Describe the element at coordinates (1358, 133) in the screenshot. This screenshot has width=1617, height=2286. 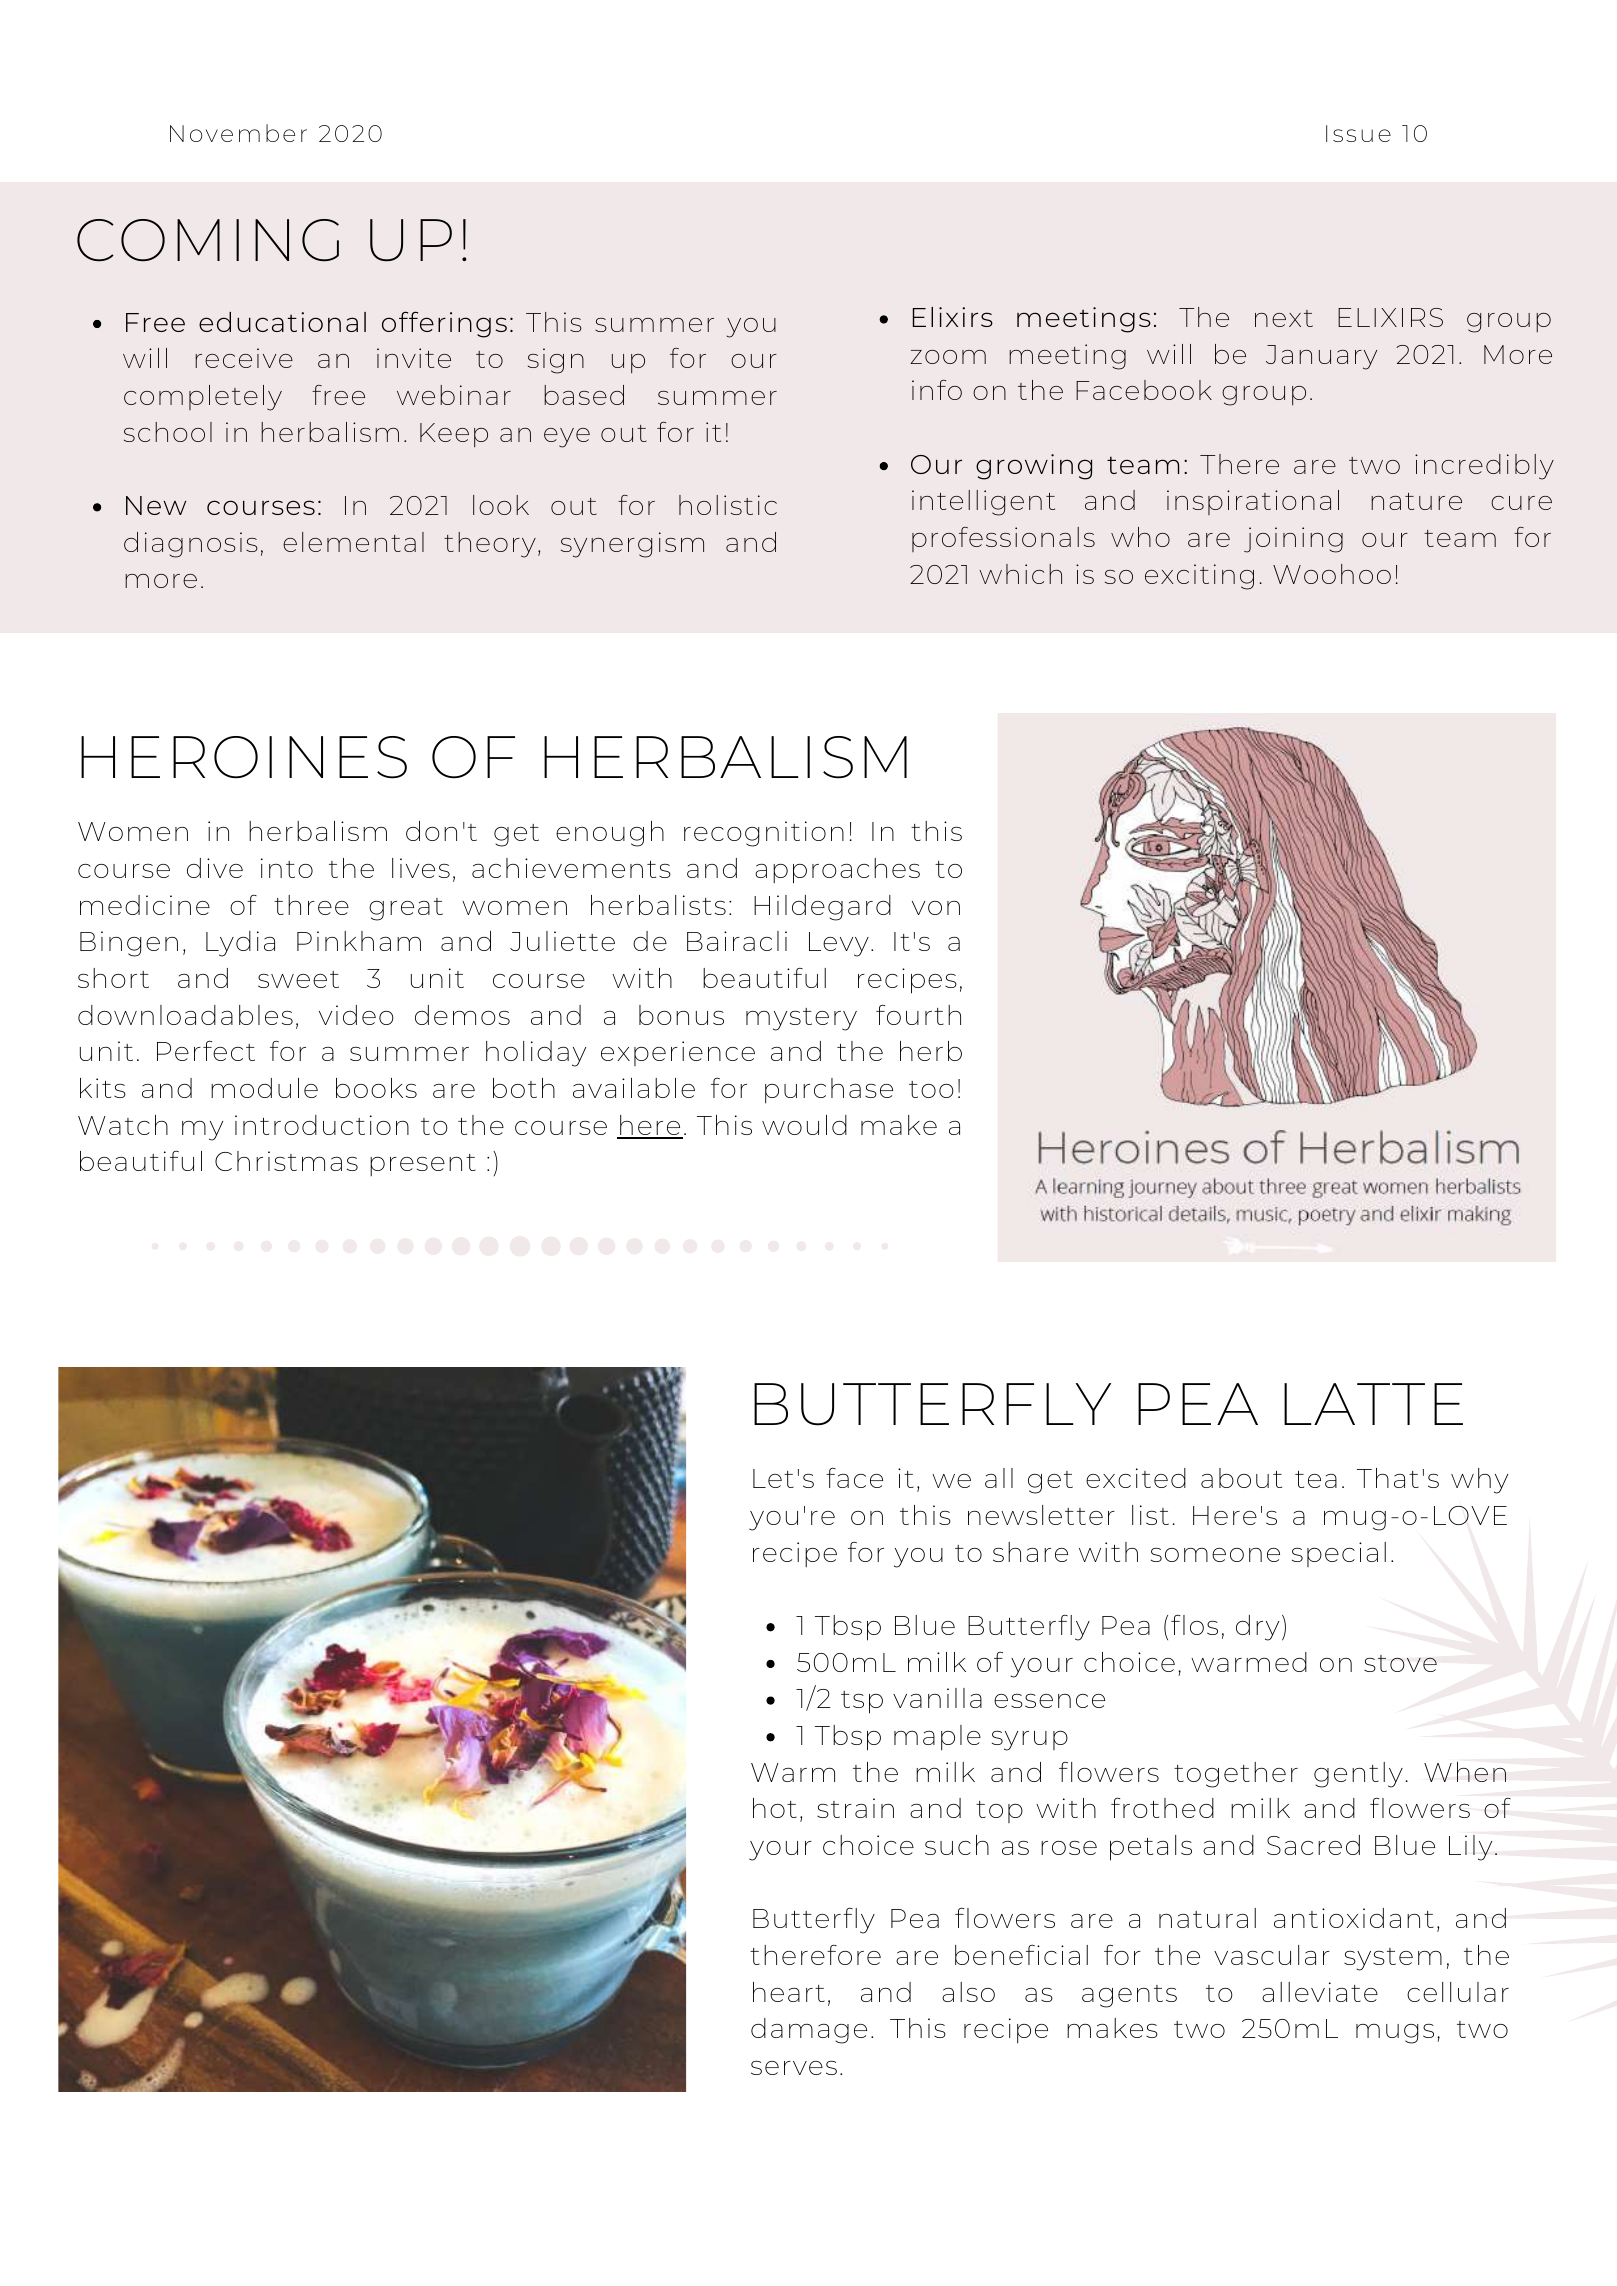
I see `Issue` at that location.
